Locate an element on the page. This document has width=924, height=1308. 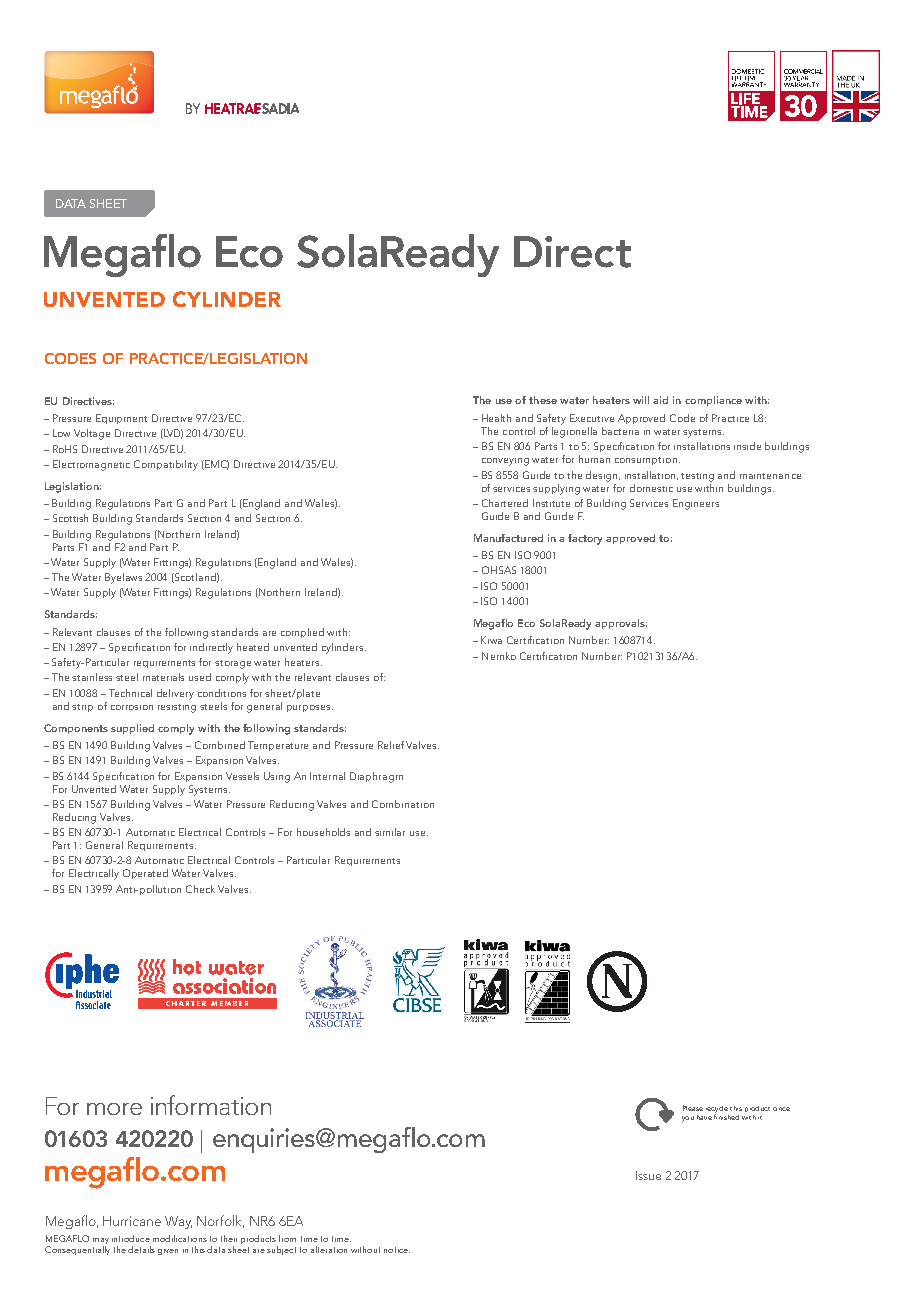
Combination is located at coordinates (403, 804).
